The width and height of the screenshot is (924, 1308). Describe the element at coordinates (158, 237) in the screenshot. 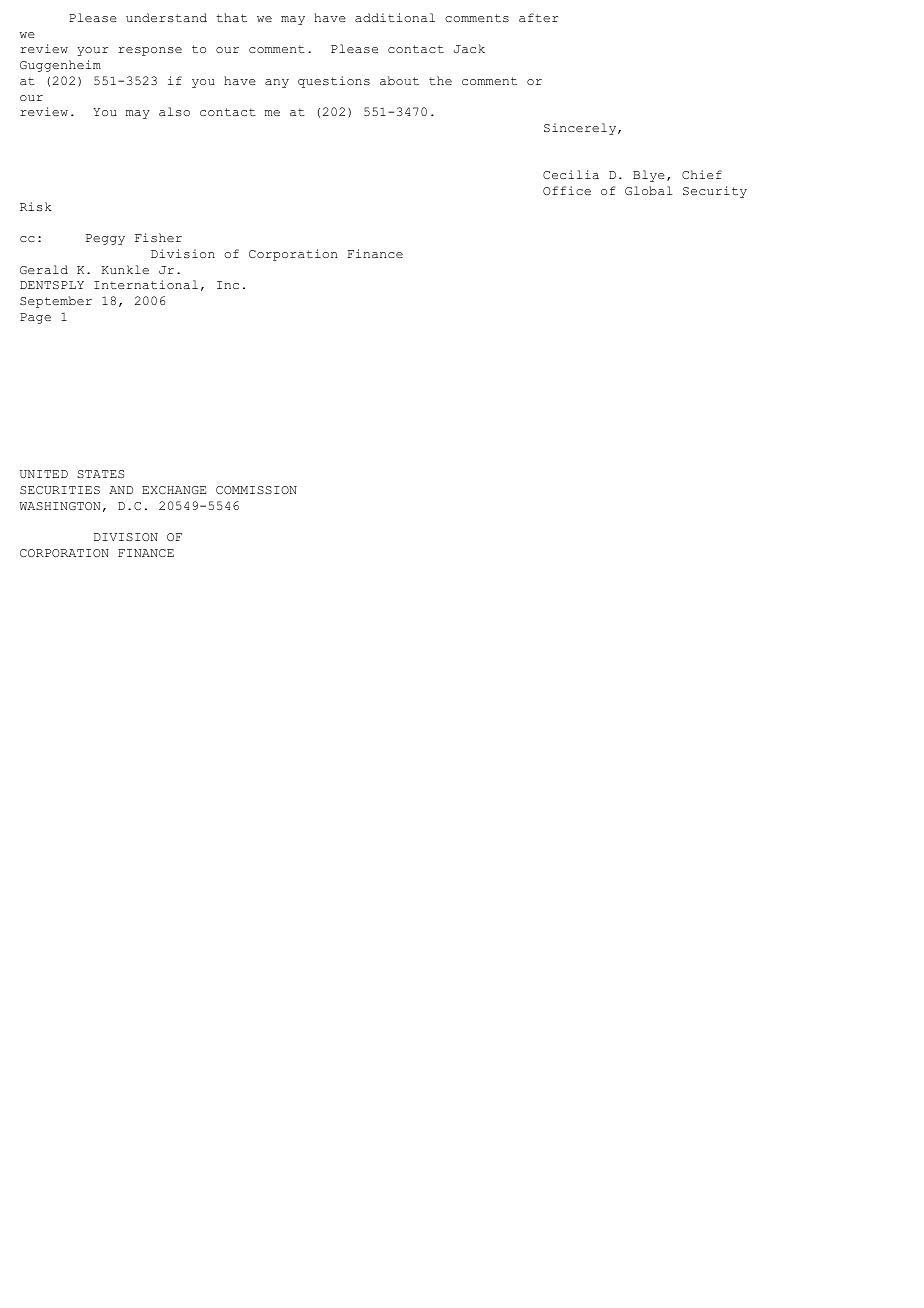

I see `Fisher` at that location.
